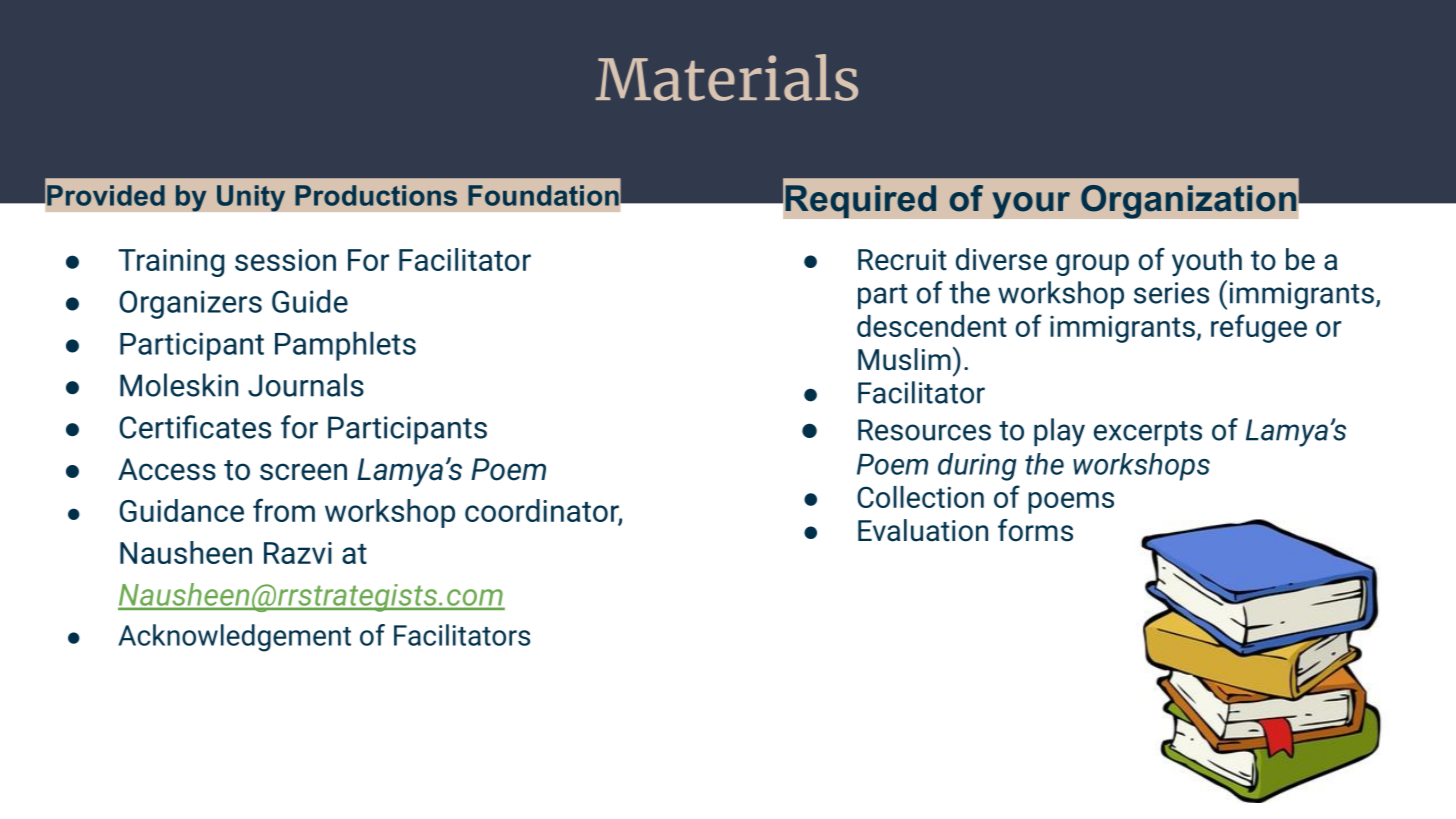  What do you see at coordinates (1035, 530) in the screenshot?
I see `forms` at bounding box center [1035, 530].
